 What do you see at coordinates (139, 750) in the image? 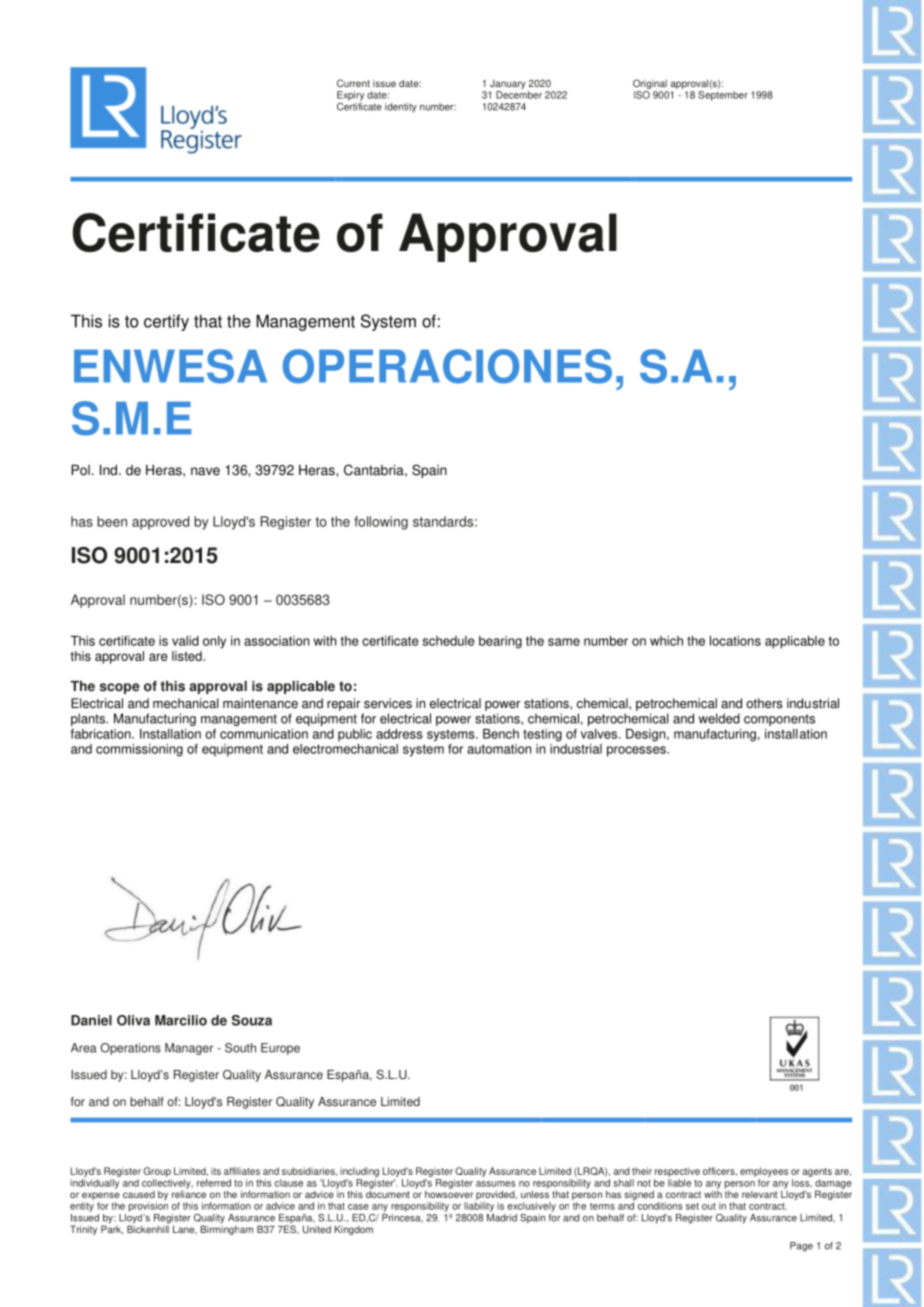
I see `commissioning` at bounding box center [139, 750].
